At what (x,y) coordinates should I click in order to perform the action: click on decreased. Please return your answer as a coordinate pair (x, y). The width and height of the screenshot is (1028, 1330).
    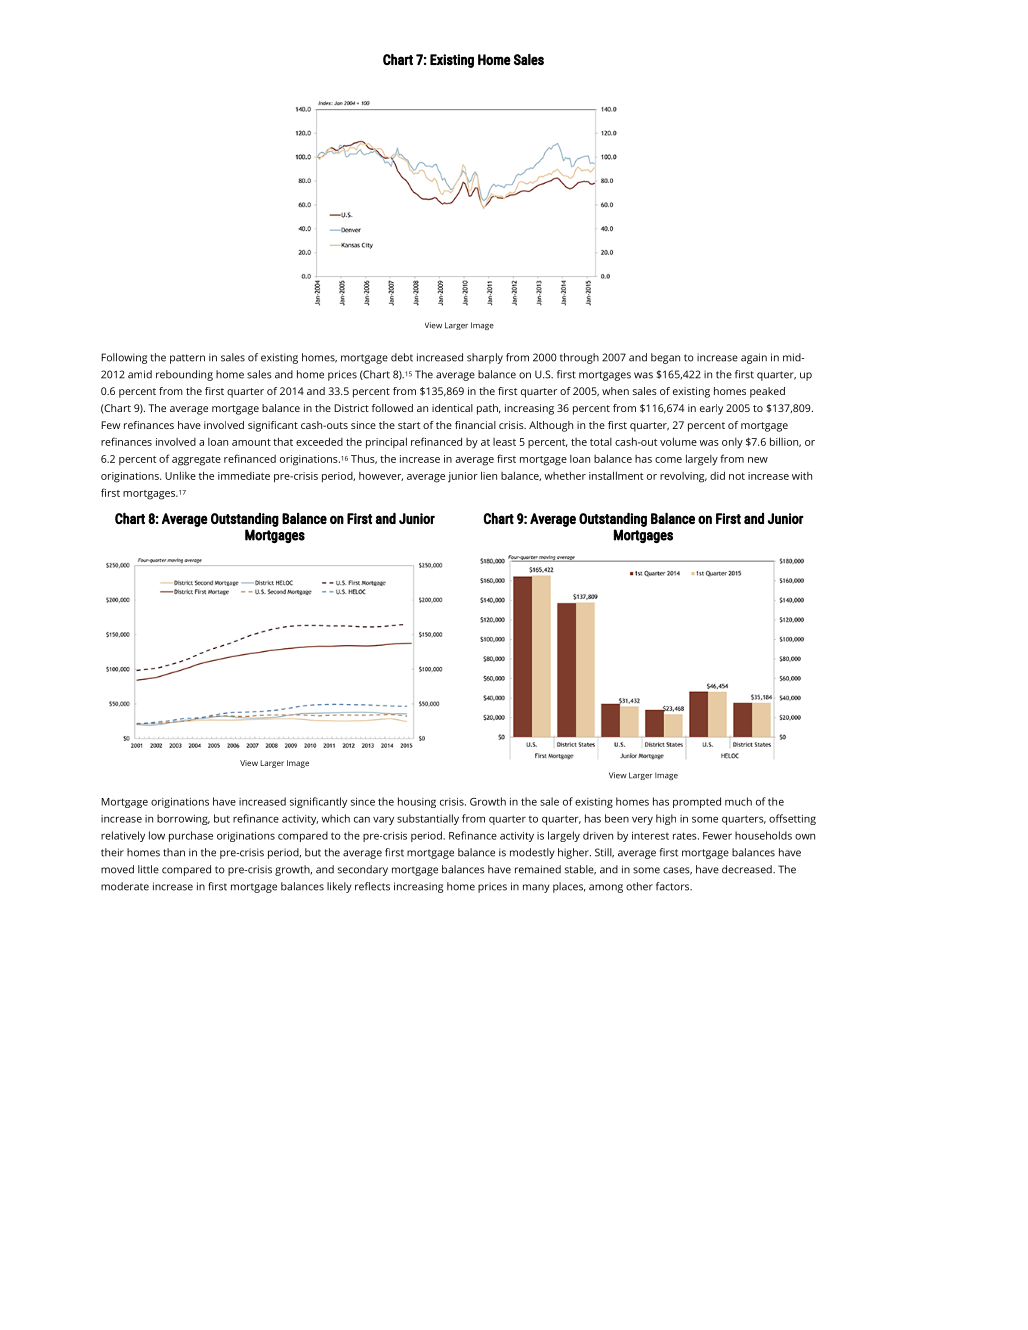
    Looking at the image, I should click on (748, 869).
